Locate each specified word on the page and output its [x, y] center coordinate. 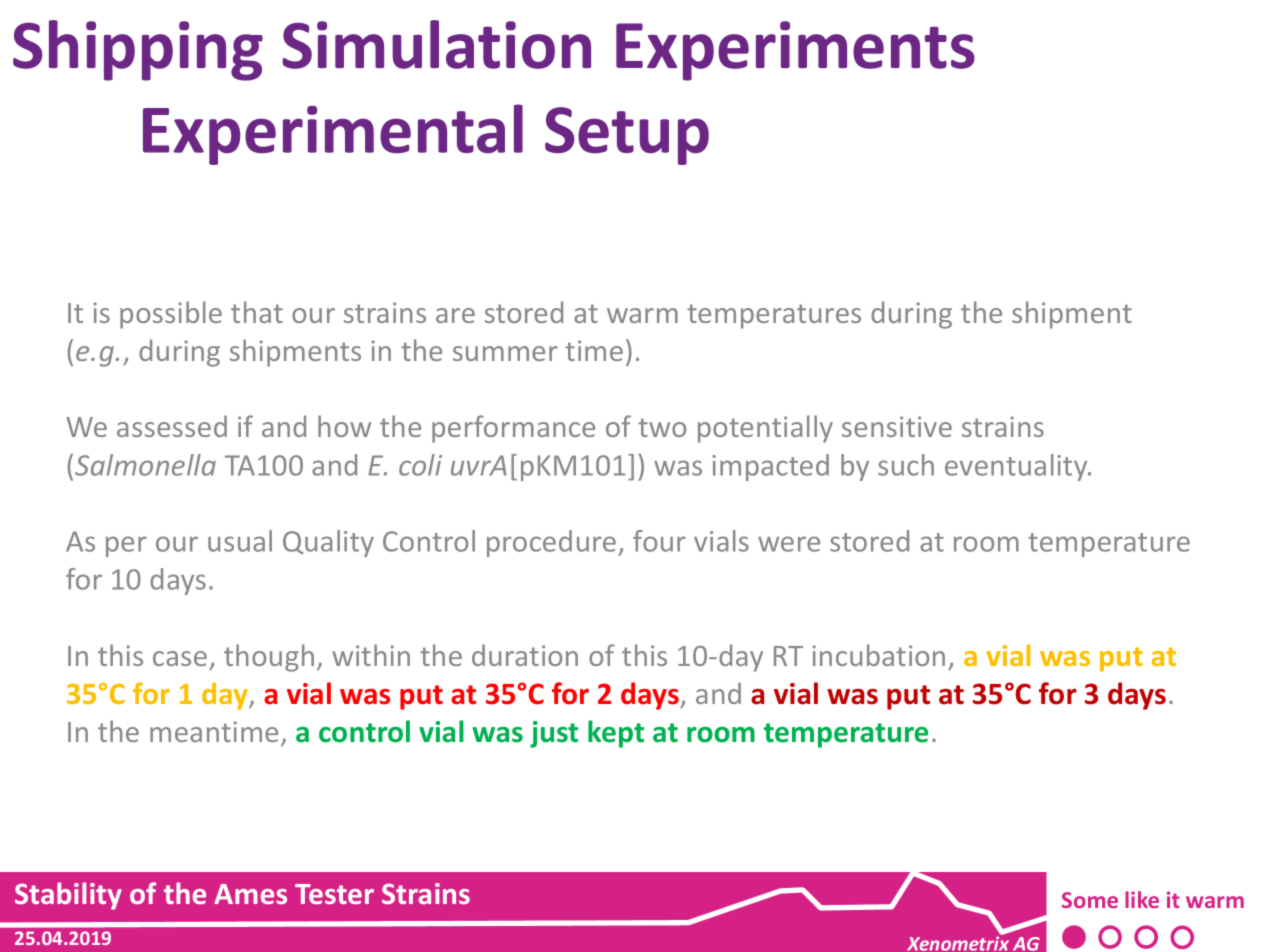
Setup [627, 136]
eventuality [1017, 467]
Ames [250, 894]
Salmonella [145, 465]
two [662, 427]
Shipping [138, 50]
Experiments [795, 51]
